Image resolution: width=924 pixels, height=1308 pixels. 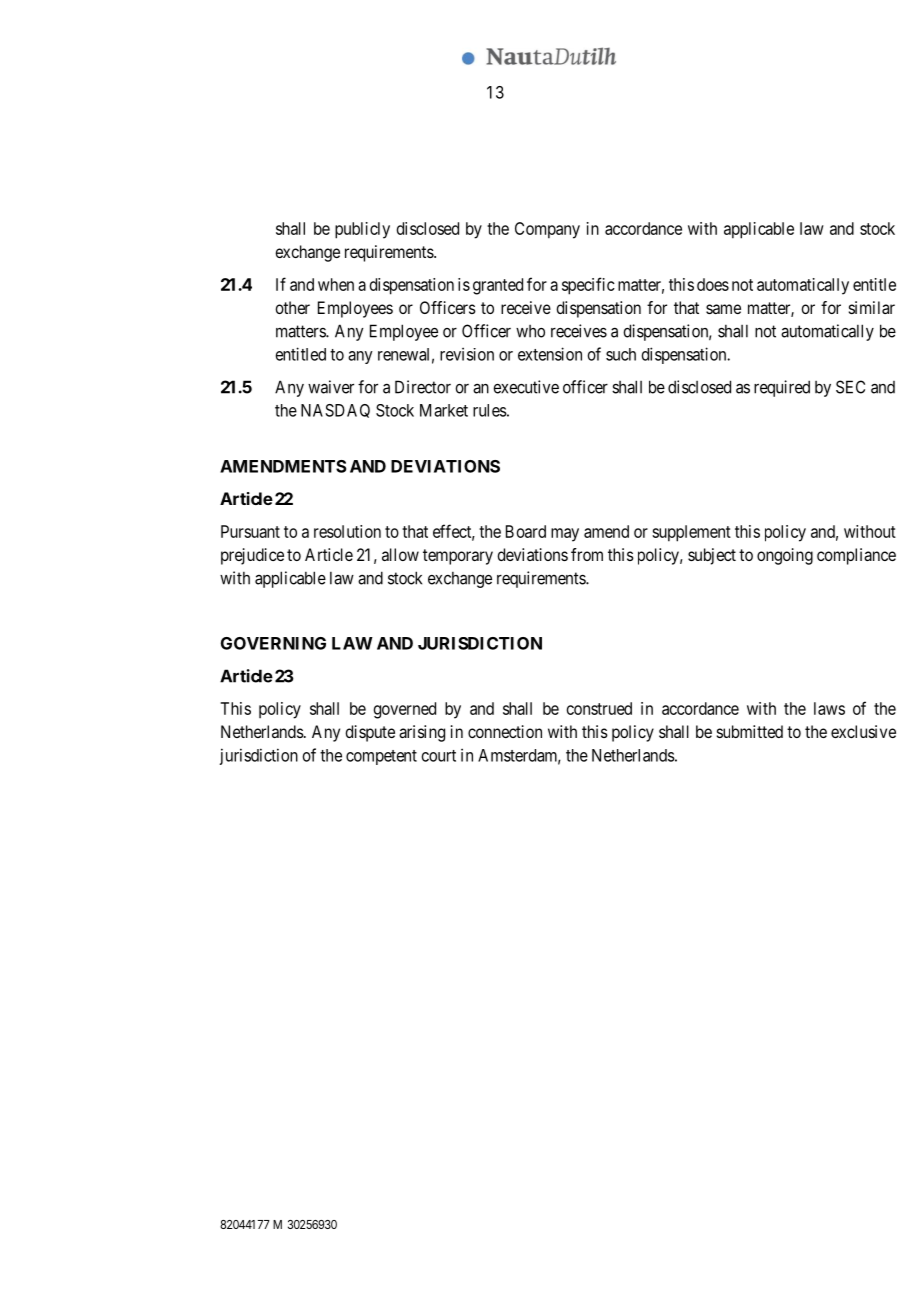 What do you see at coordinates (713, 284) in the document?
I see `does` at bounding box center [713, 284].
